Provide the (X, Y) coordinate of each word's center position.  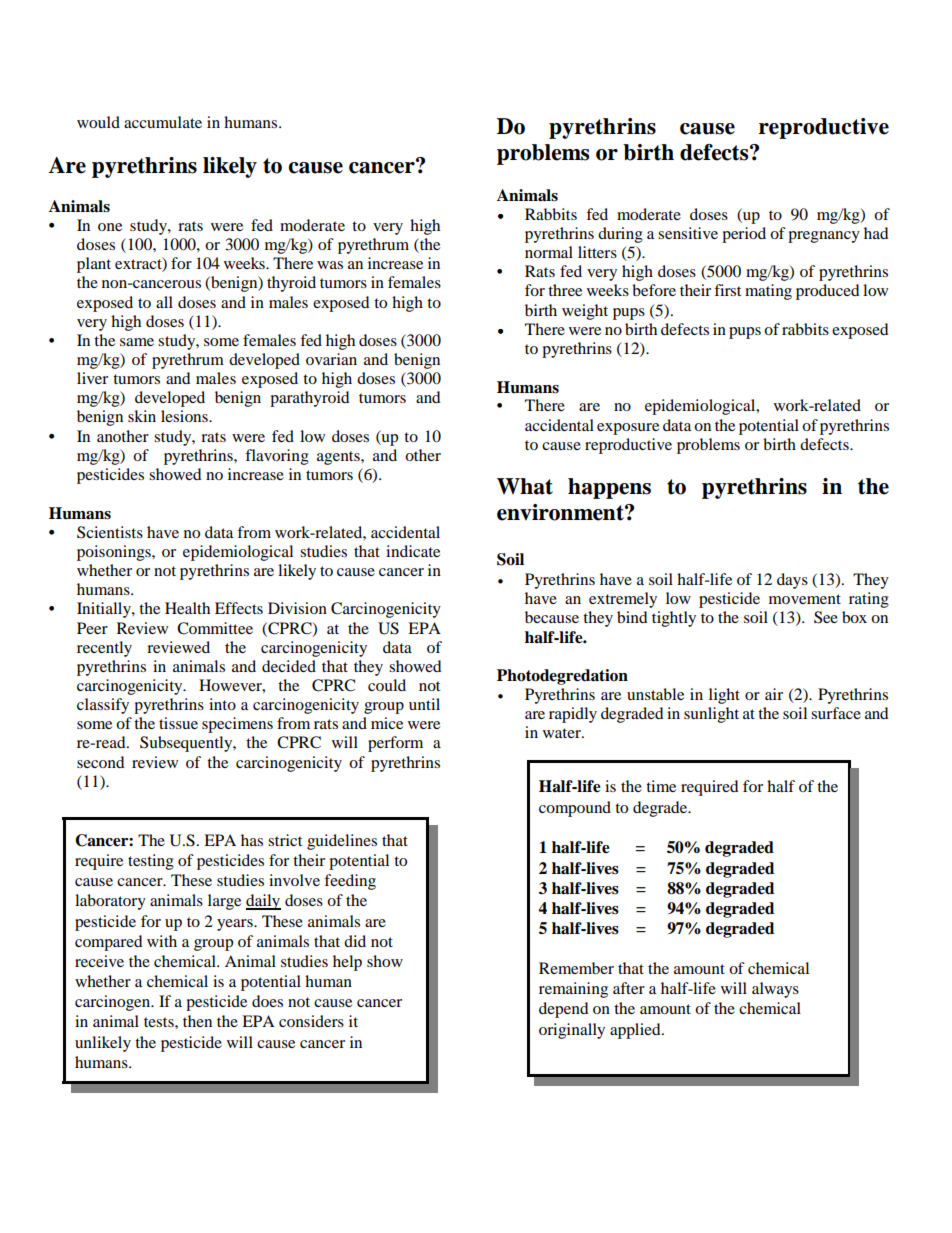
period (744, 235)
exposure (628, 429)
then (197, 1021)
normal (549, 252)
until (424, 704)
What (525, 486)
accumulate (163, 122)
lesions (185, 416)
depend (564, 1010)
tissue (178, 723)
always (775, 990)
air (774, 694)
